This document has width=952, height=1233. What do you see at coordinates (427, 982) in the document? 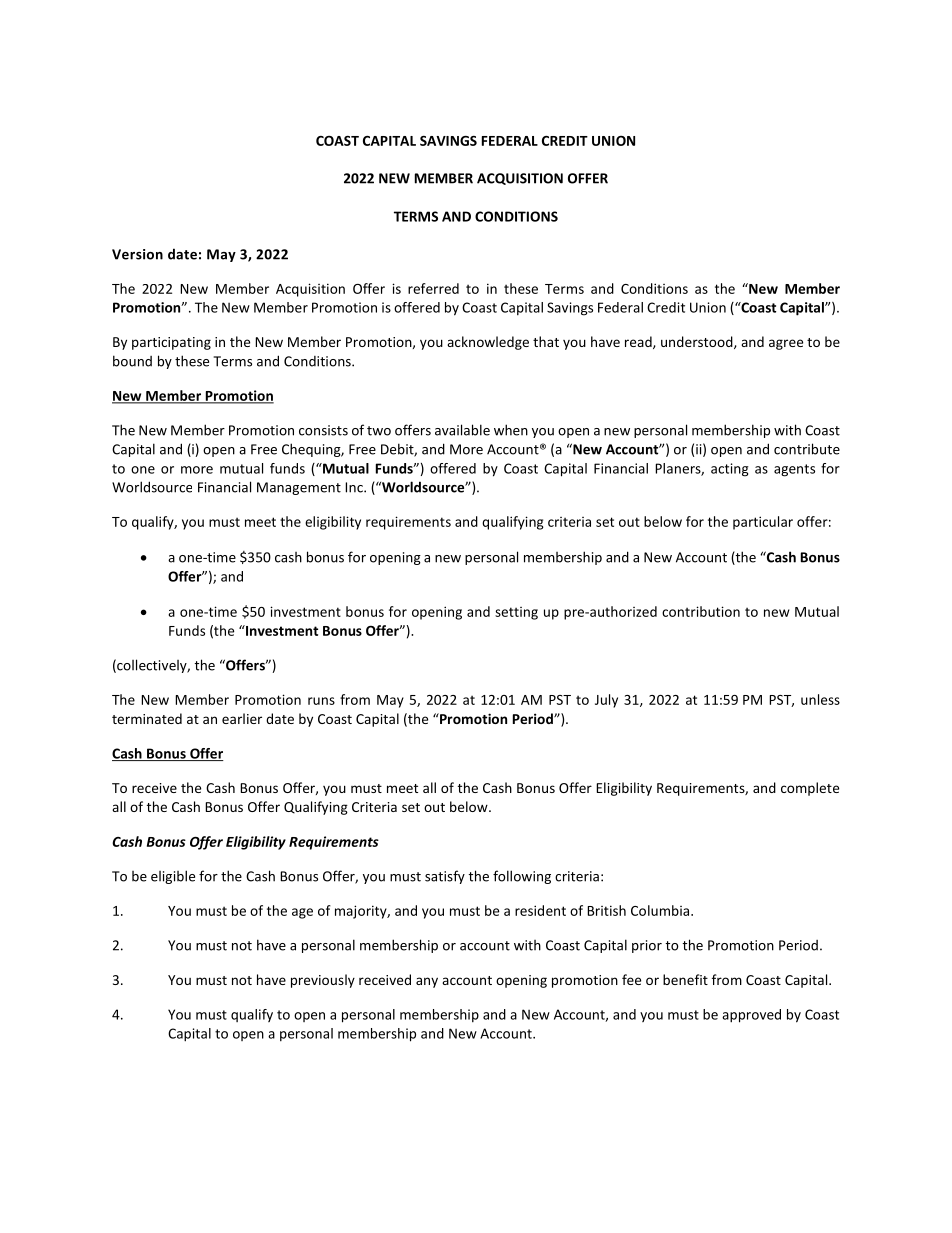
I see `any` at bounding box center [427, 982].
